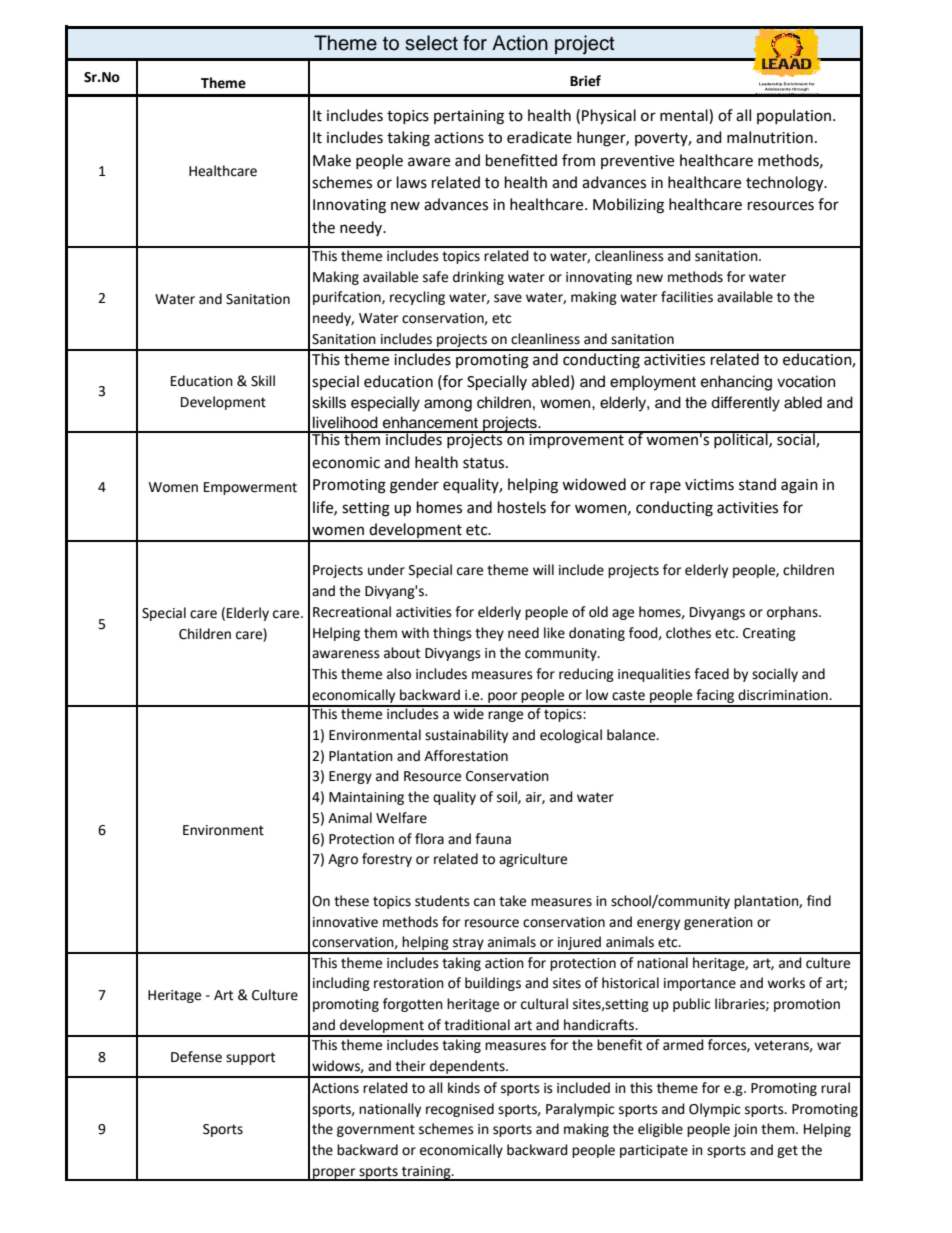 The image size is (952, 1233). Describe the element at coordinates (334, 1174) in the screenshot. I see `proper` at that location.
